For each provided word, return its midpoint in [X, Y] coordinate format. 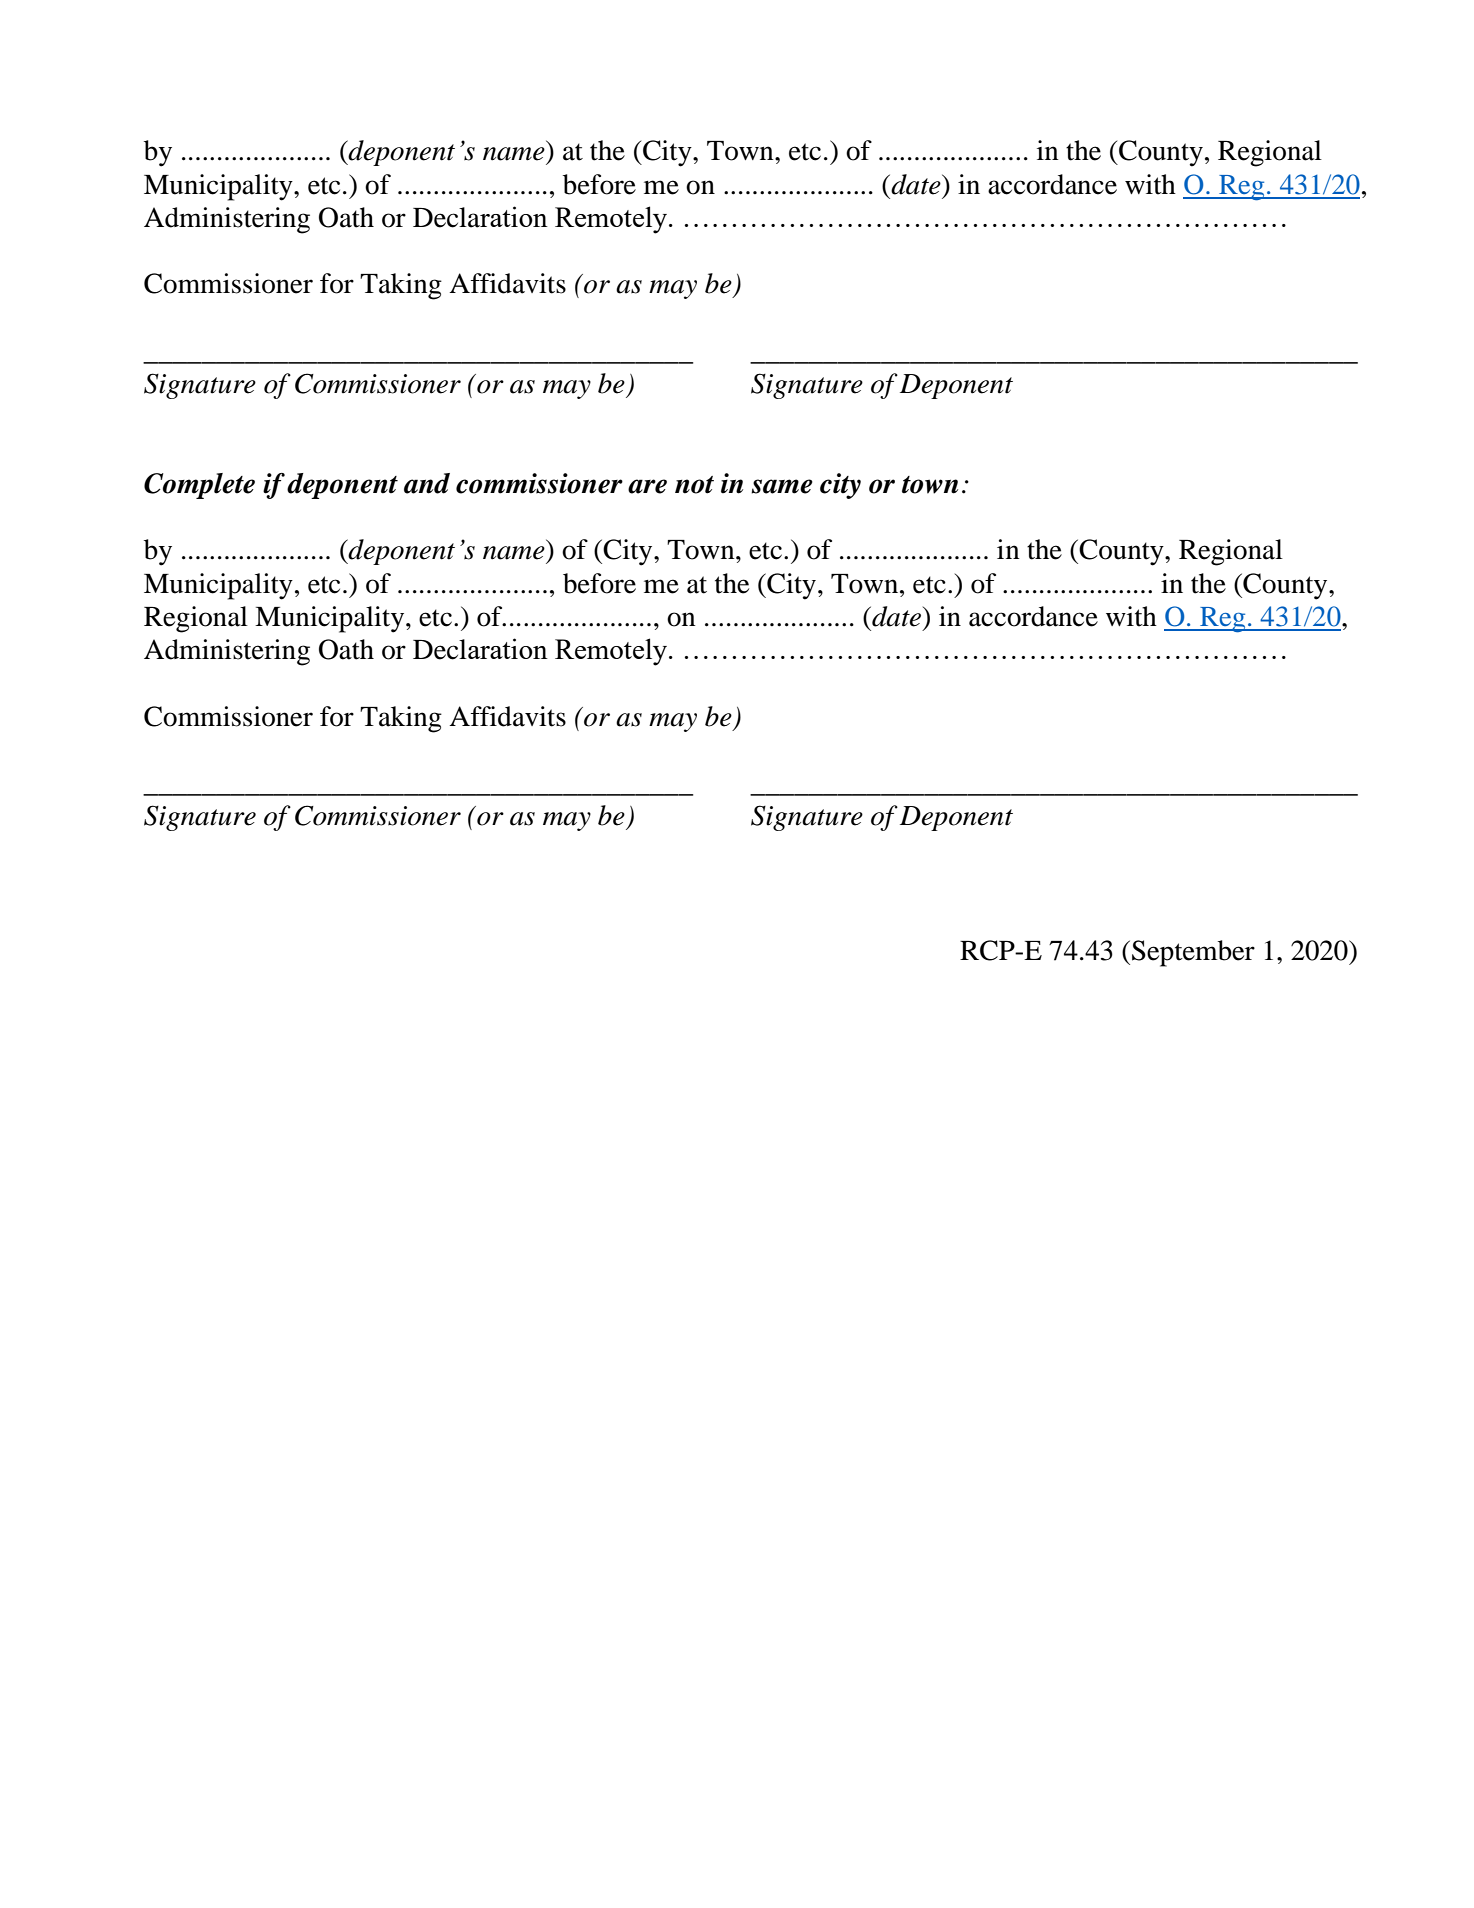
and [427, 483]
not [694, 485]
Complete [199, 486]
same [782, 486]
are [647, 486]
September [1193, 953]
